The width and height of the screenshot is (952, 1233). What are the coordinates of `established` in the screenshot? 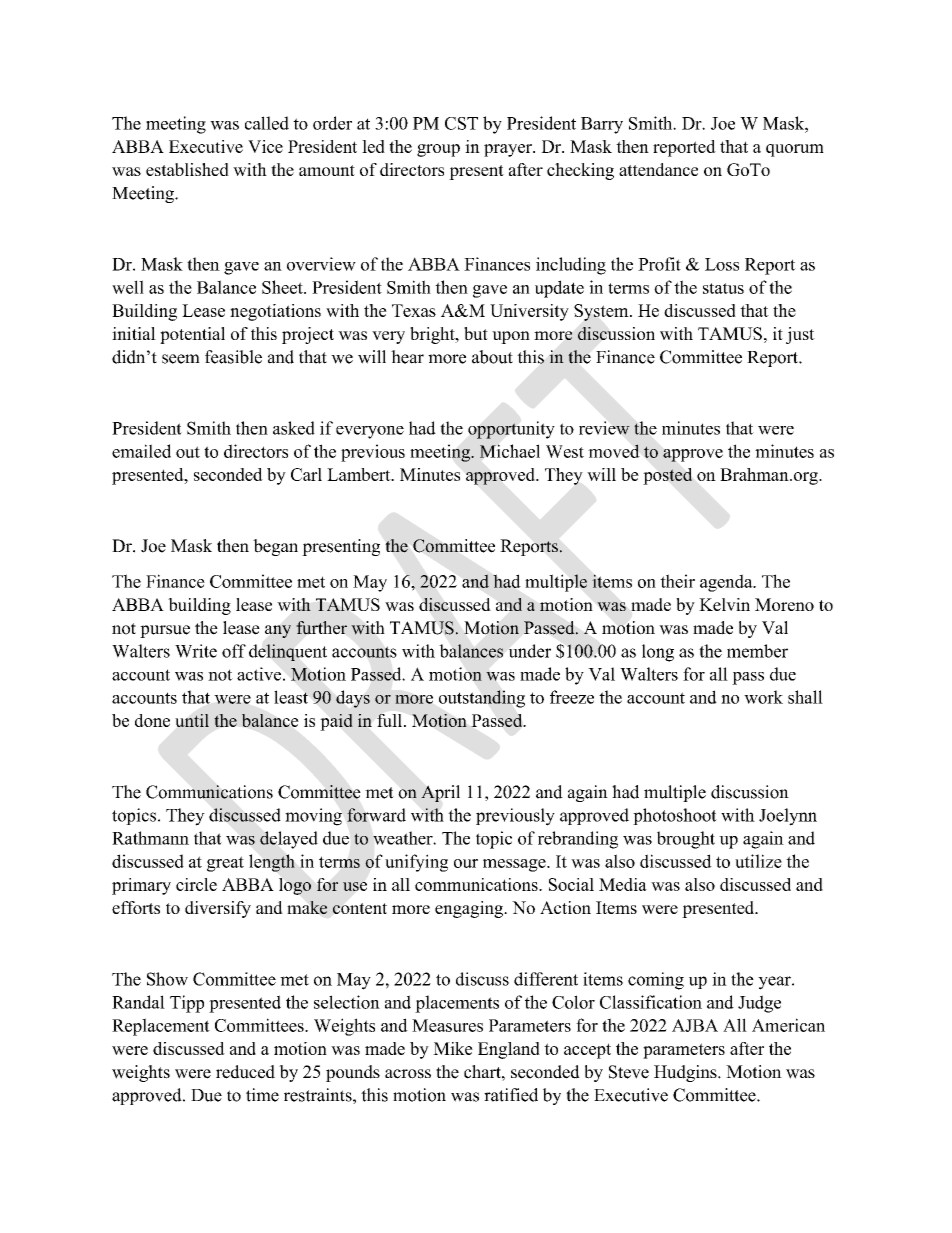 It's located at (187, 169).
